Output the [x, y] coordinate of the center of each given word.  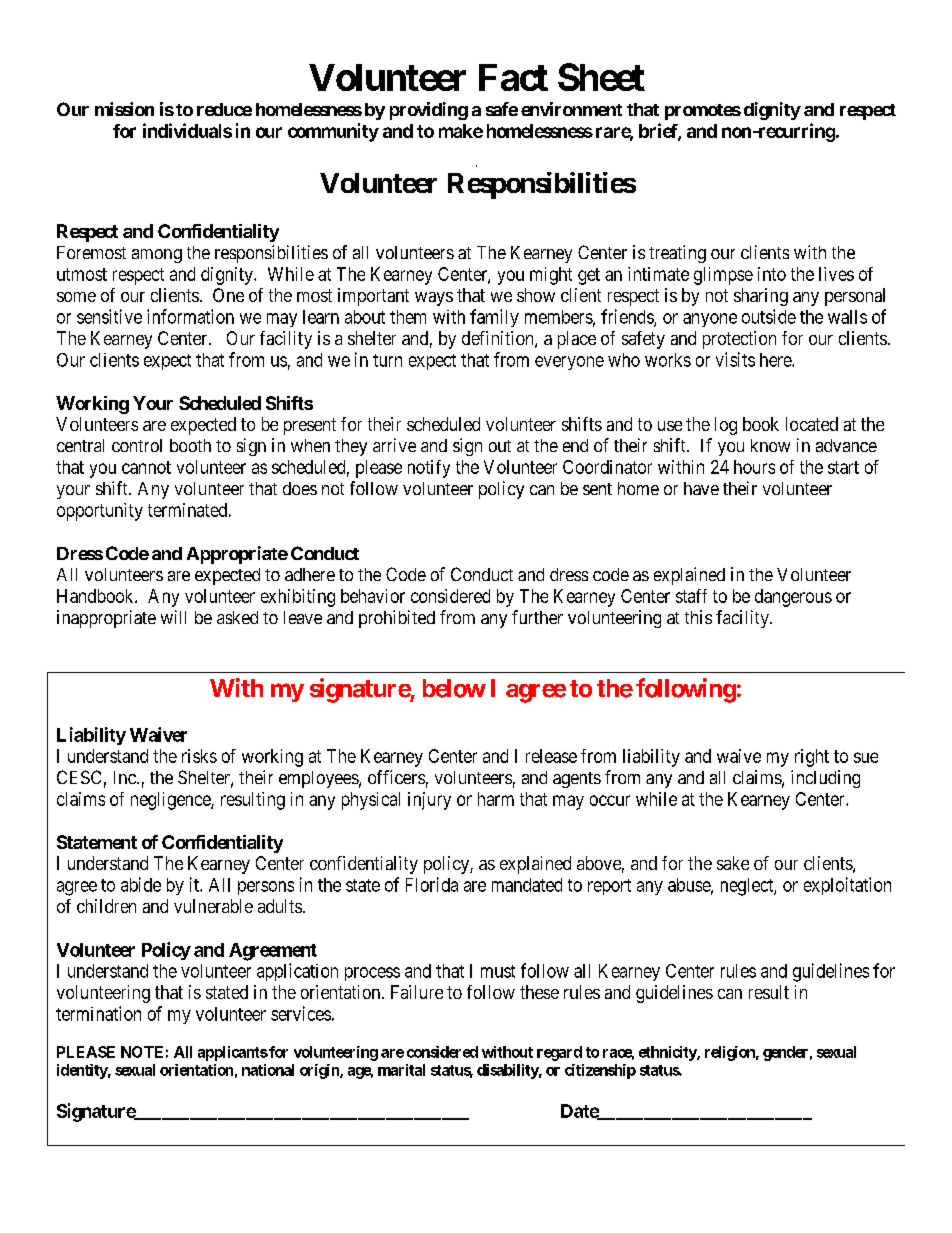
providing [429, 111]
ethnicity [668, 1053]
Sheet [601, 77]
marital [401, 1070]
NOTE [142, 1052]
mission [124, 109]
